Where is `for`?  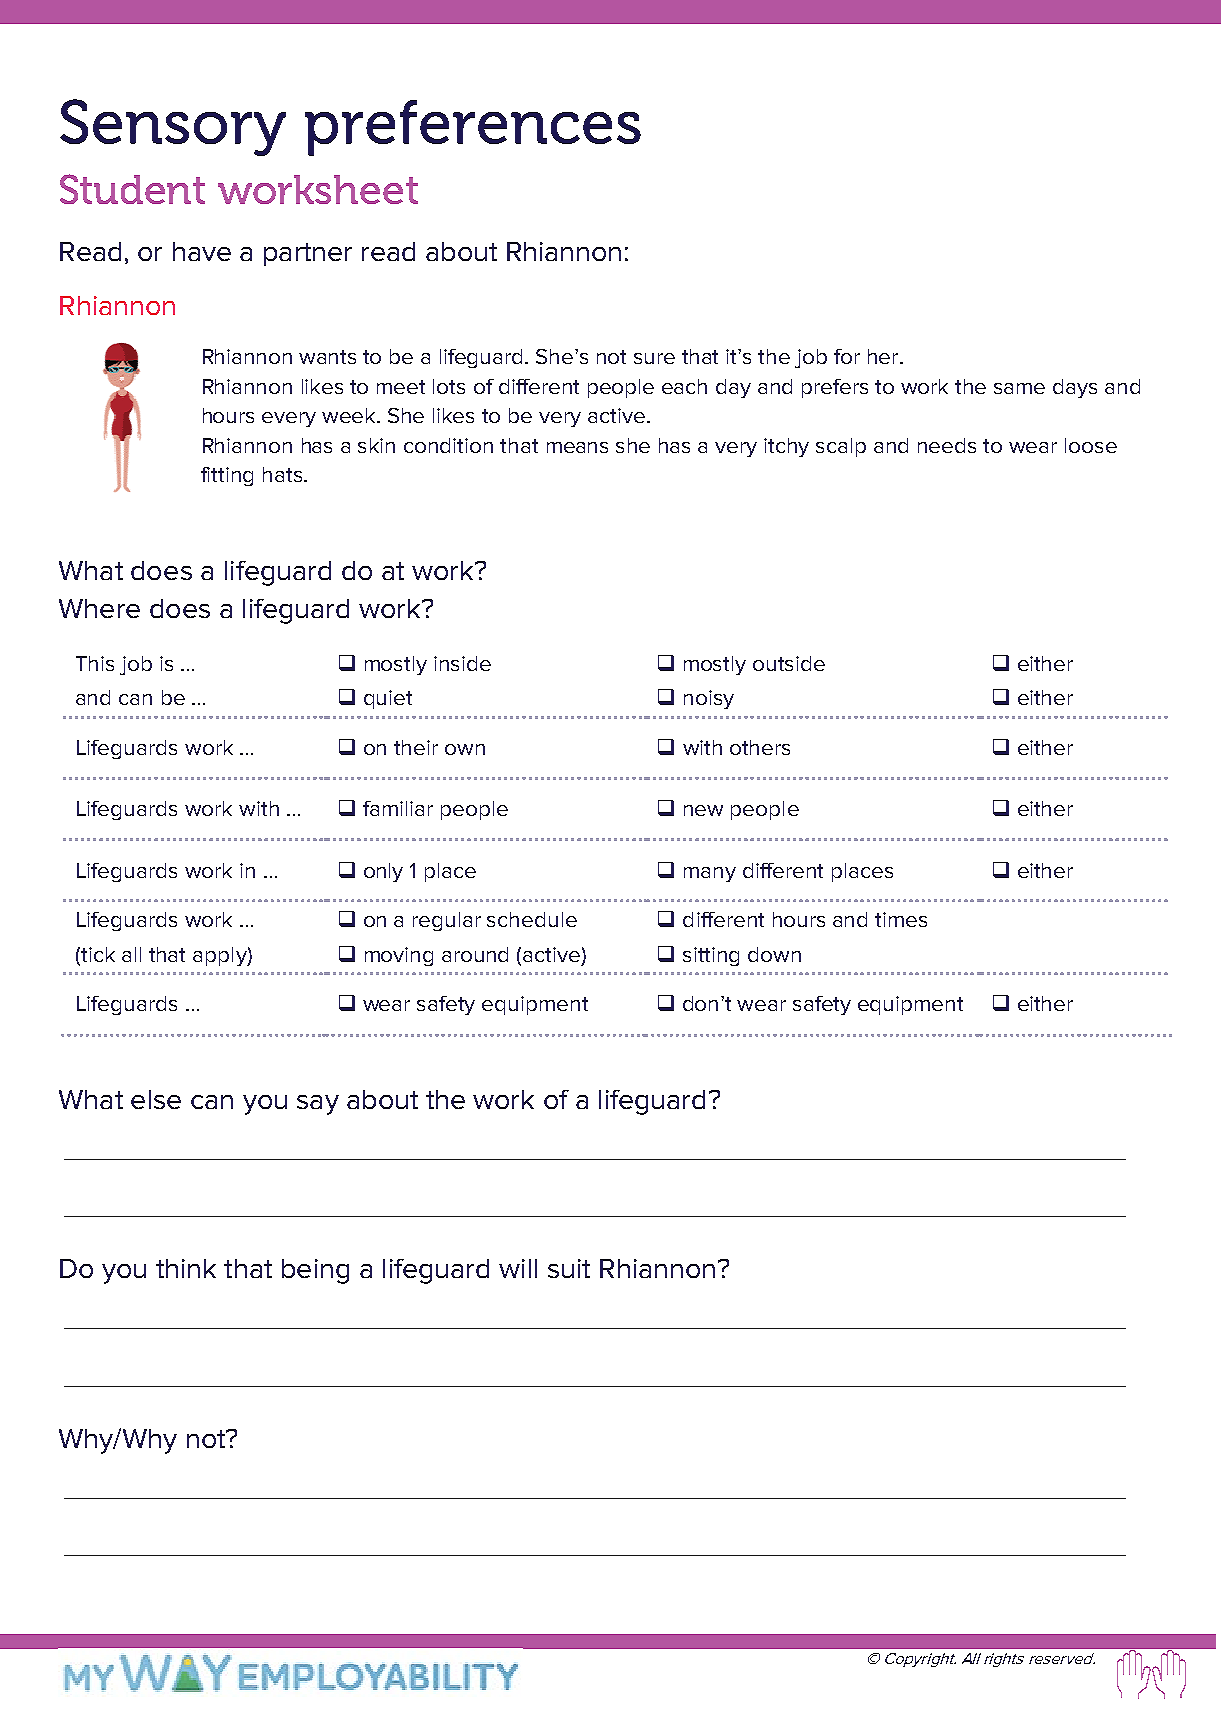 for is located at coordinates (847, 356).
